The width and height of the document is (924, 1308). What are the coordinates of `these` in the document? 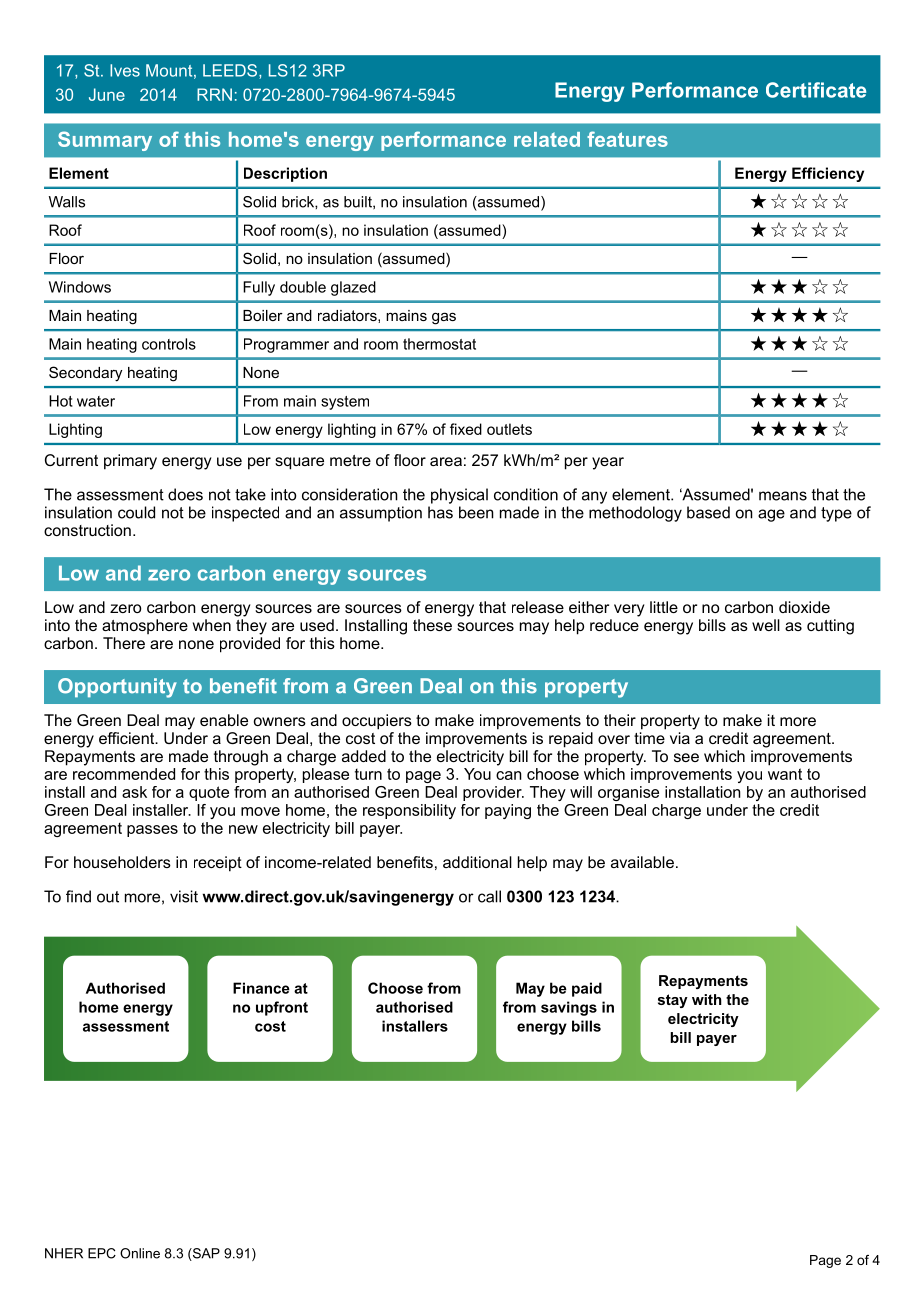 It's located at (432, 625).
